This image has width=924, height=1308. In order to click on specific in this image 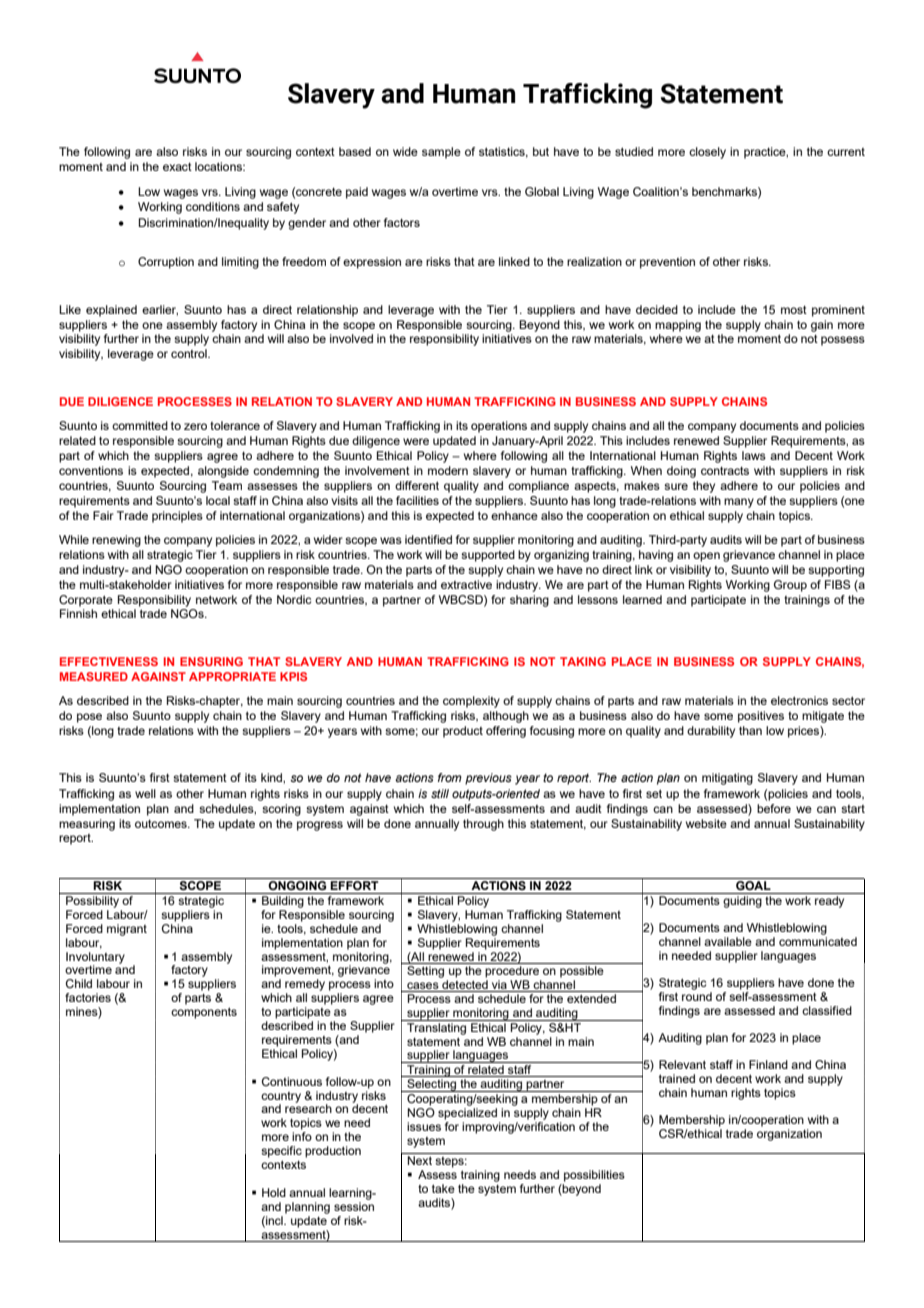, I will do `click(281, 1152)`.
